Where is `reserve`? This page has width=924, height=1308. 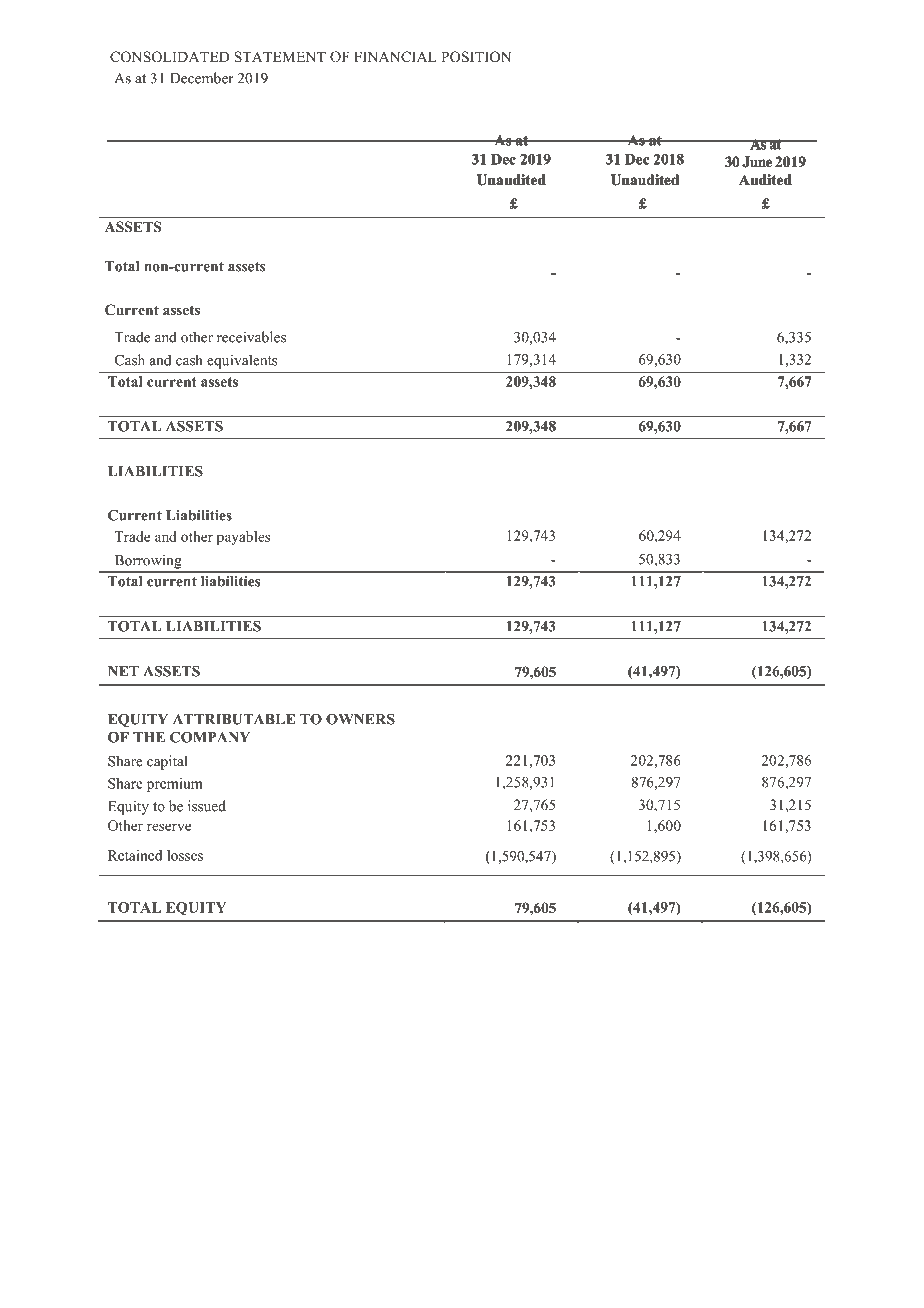
reserve is located at coordinates (169, 827).
